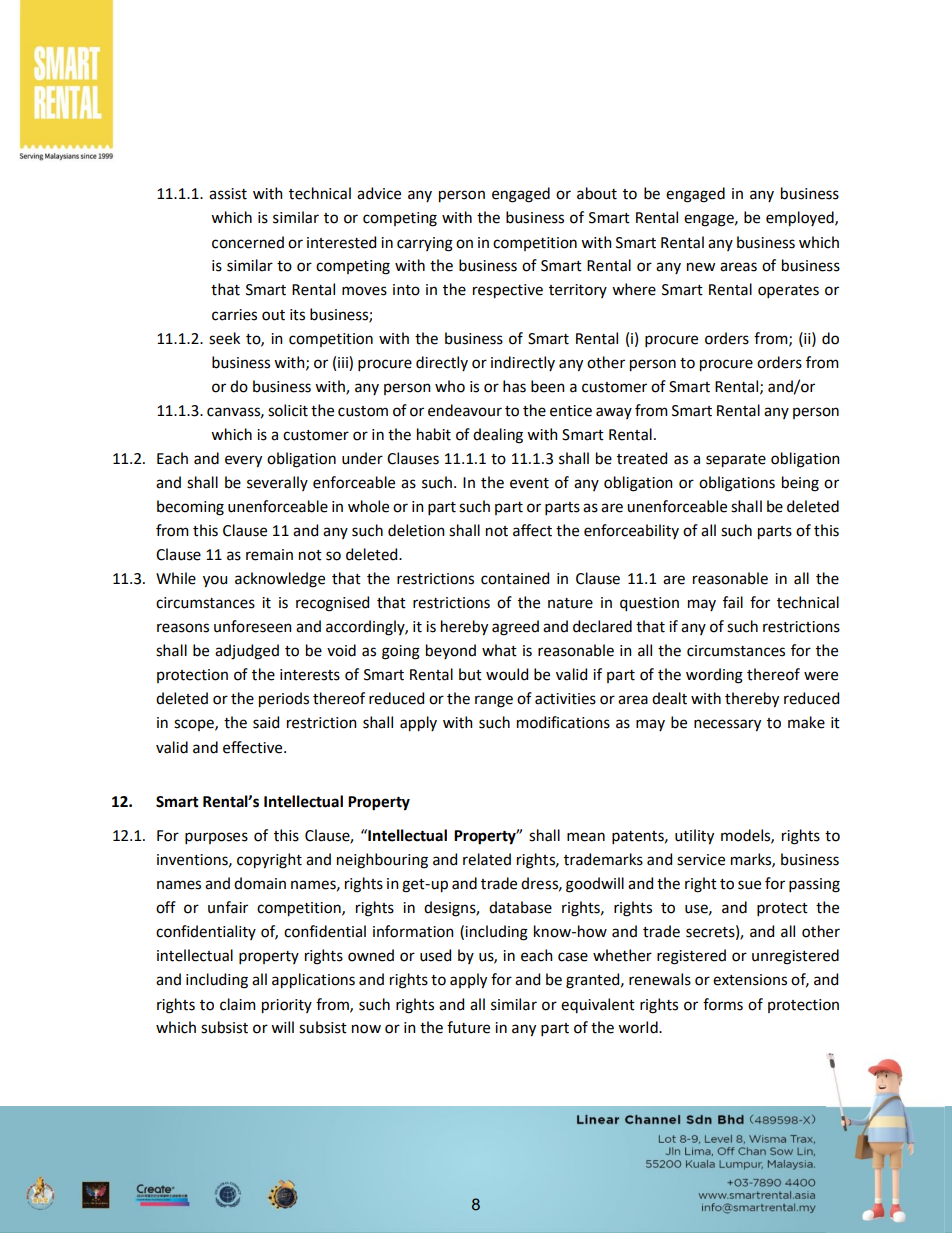  What do you see at coordinates (248, 242) in the document?
I see `concerned` at bounding box center [248, 242].
